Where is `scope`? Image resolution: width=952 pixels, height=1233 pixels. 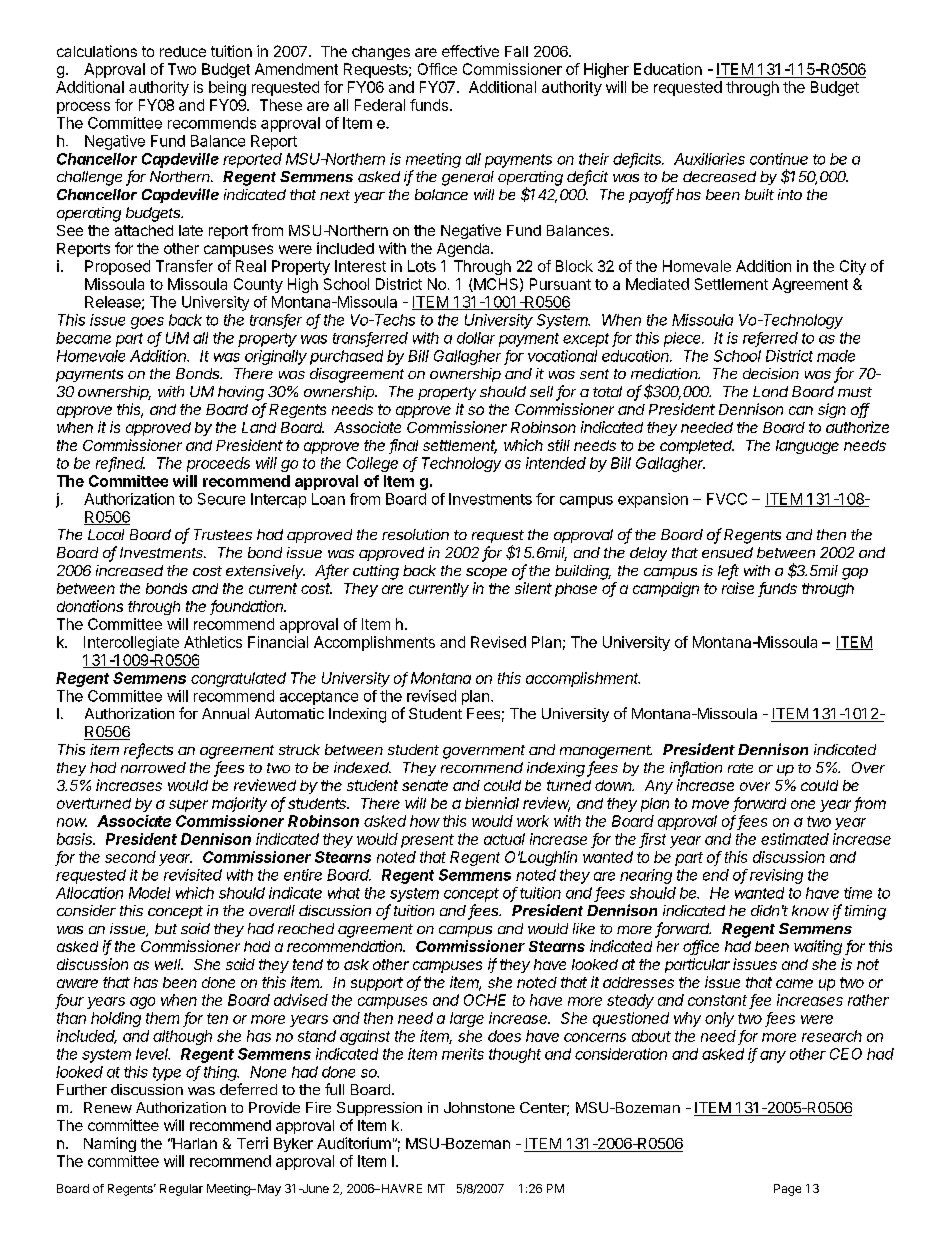
scope is located at coordinates (486, 573).
